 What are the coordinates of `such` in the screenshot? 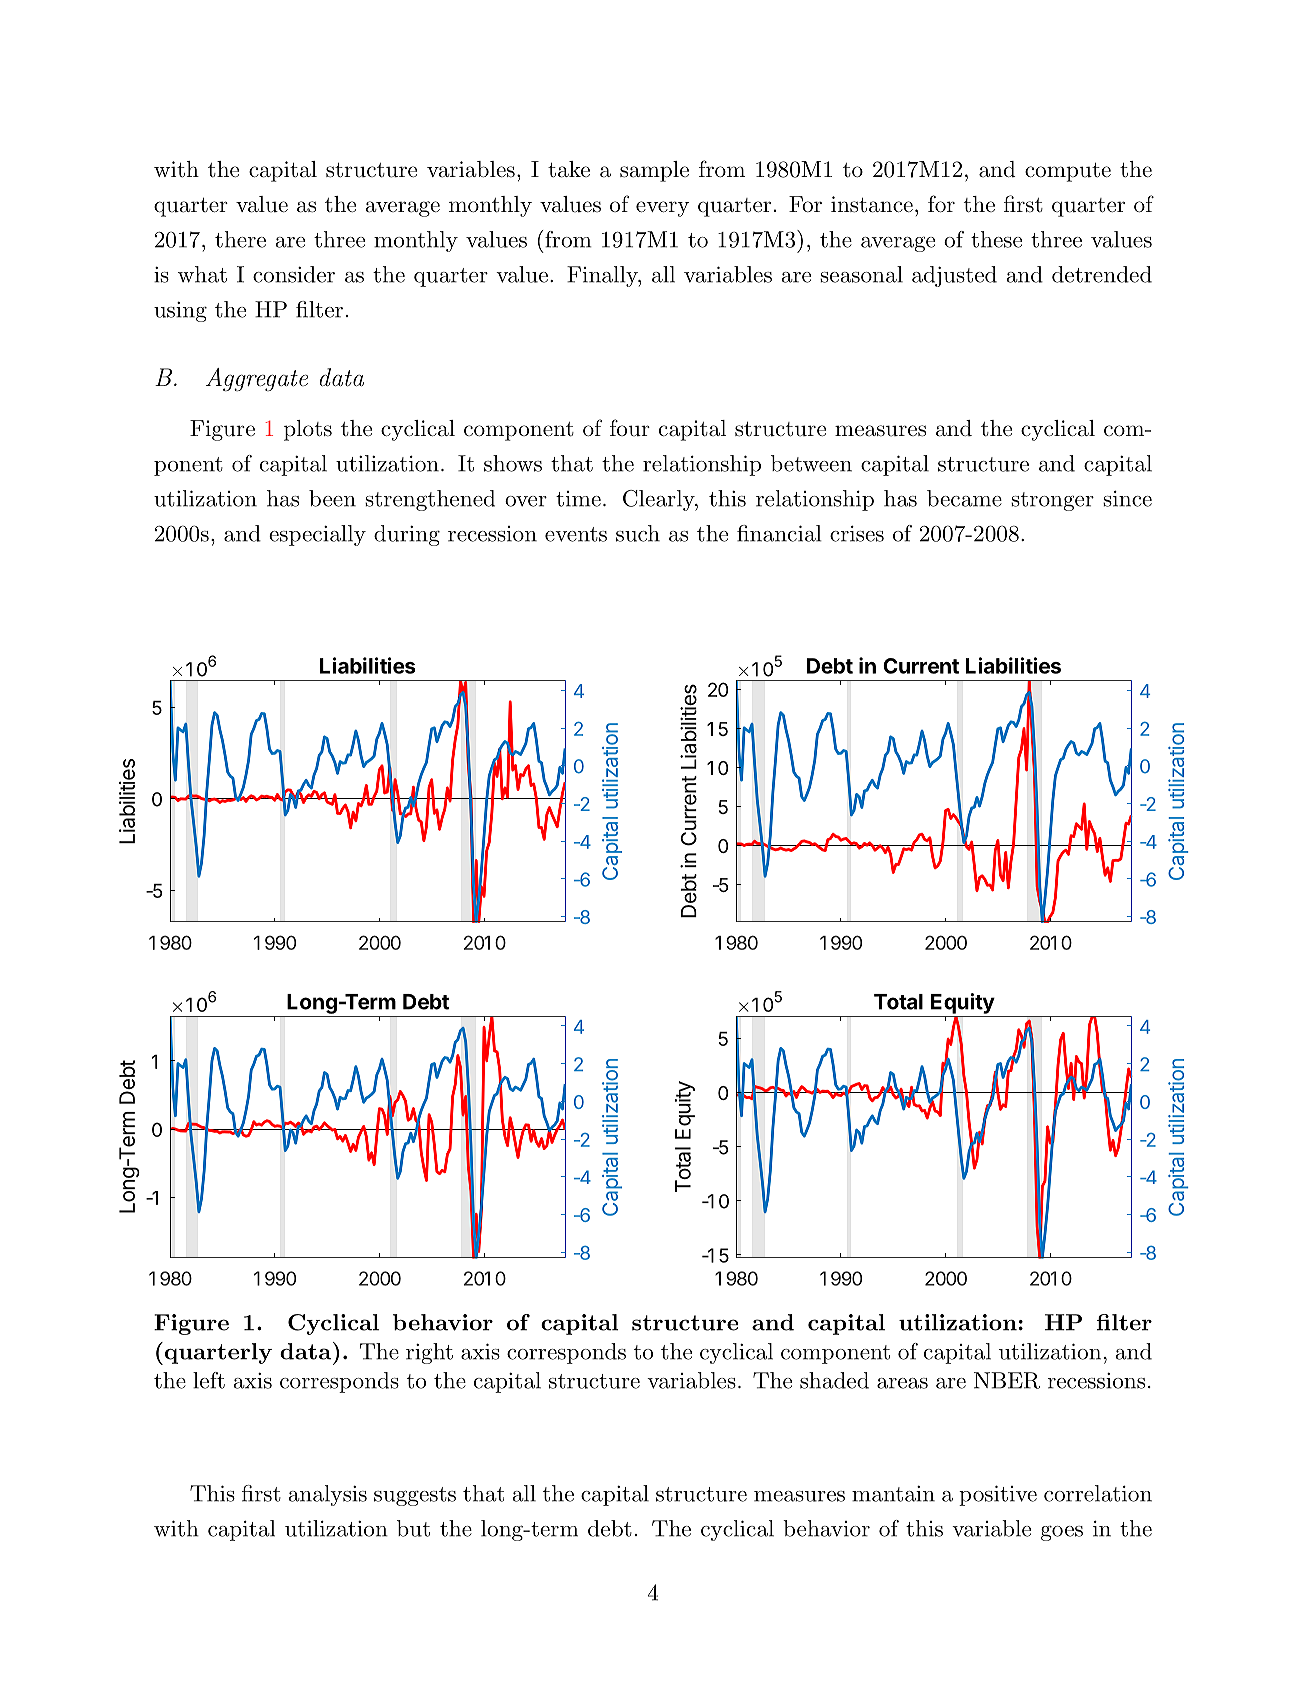 It's located at (638, 533).
